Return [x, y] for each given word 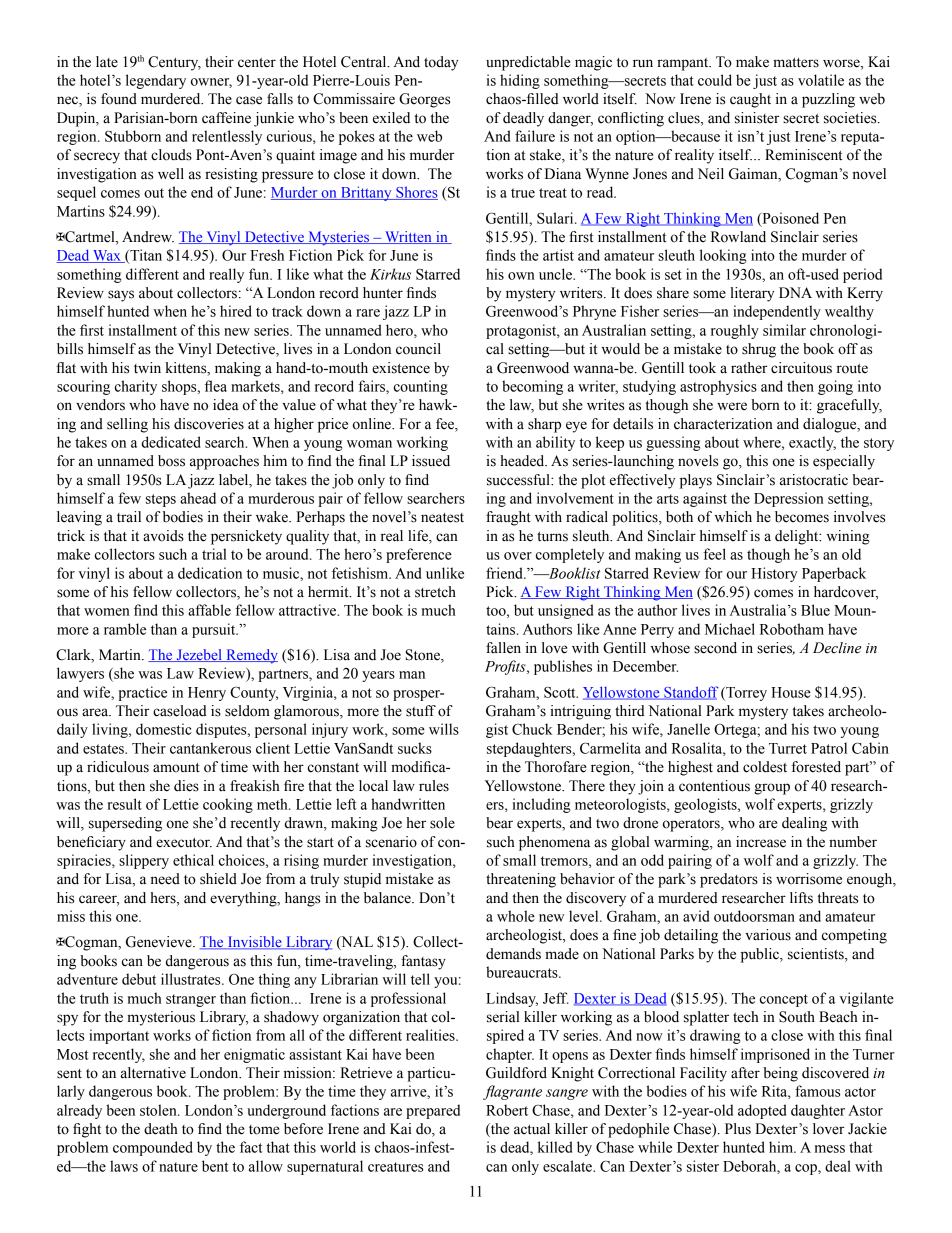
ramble [125, 629]
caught [750, 100]
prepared [433, 1111]
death [161, 1129]
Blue [815, 610]
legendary [156, 81]
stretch [435, 592]
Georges [424, 100]
